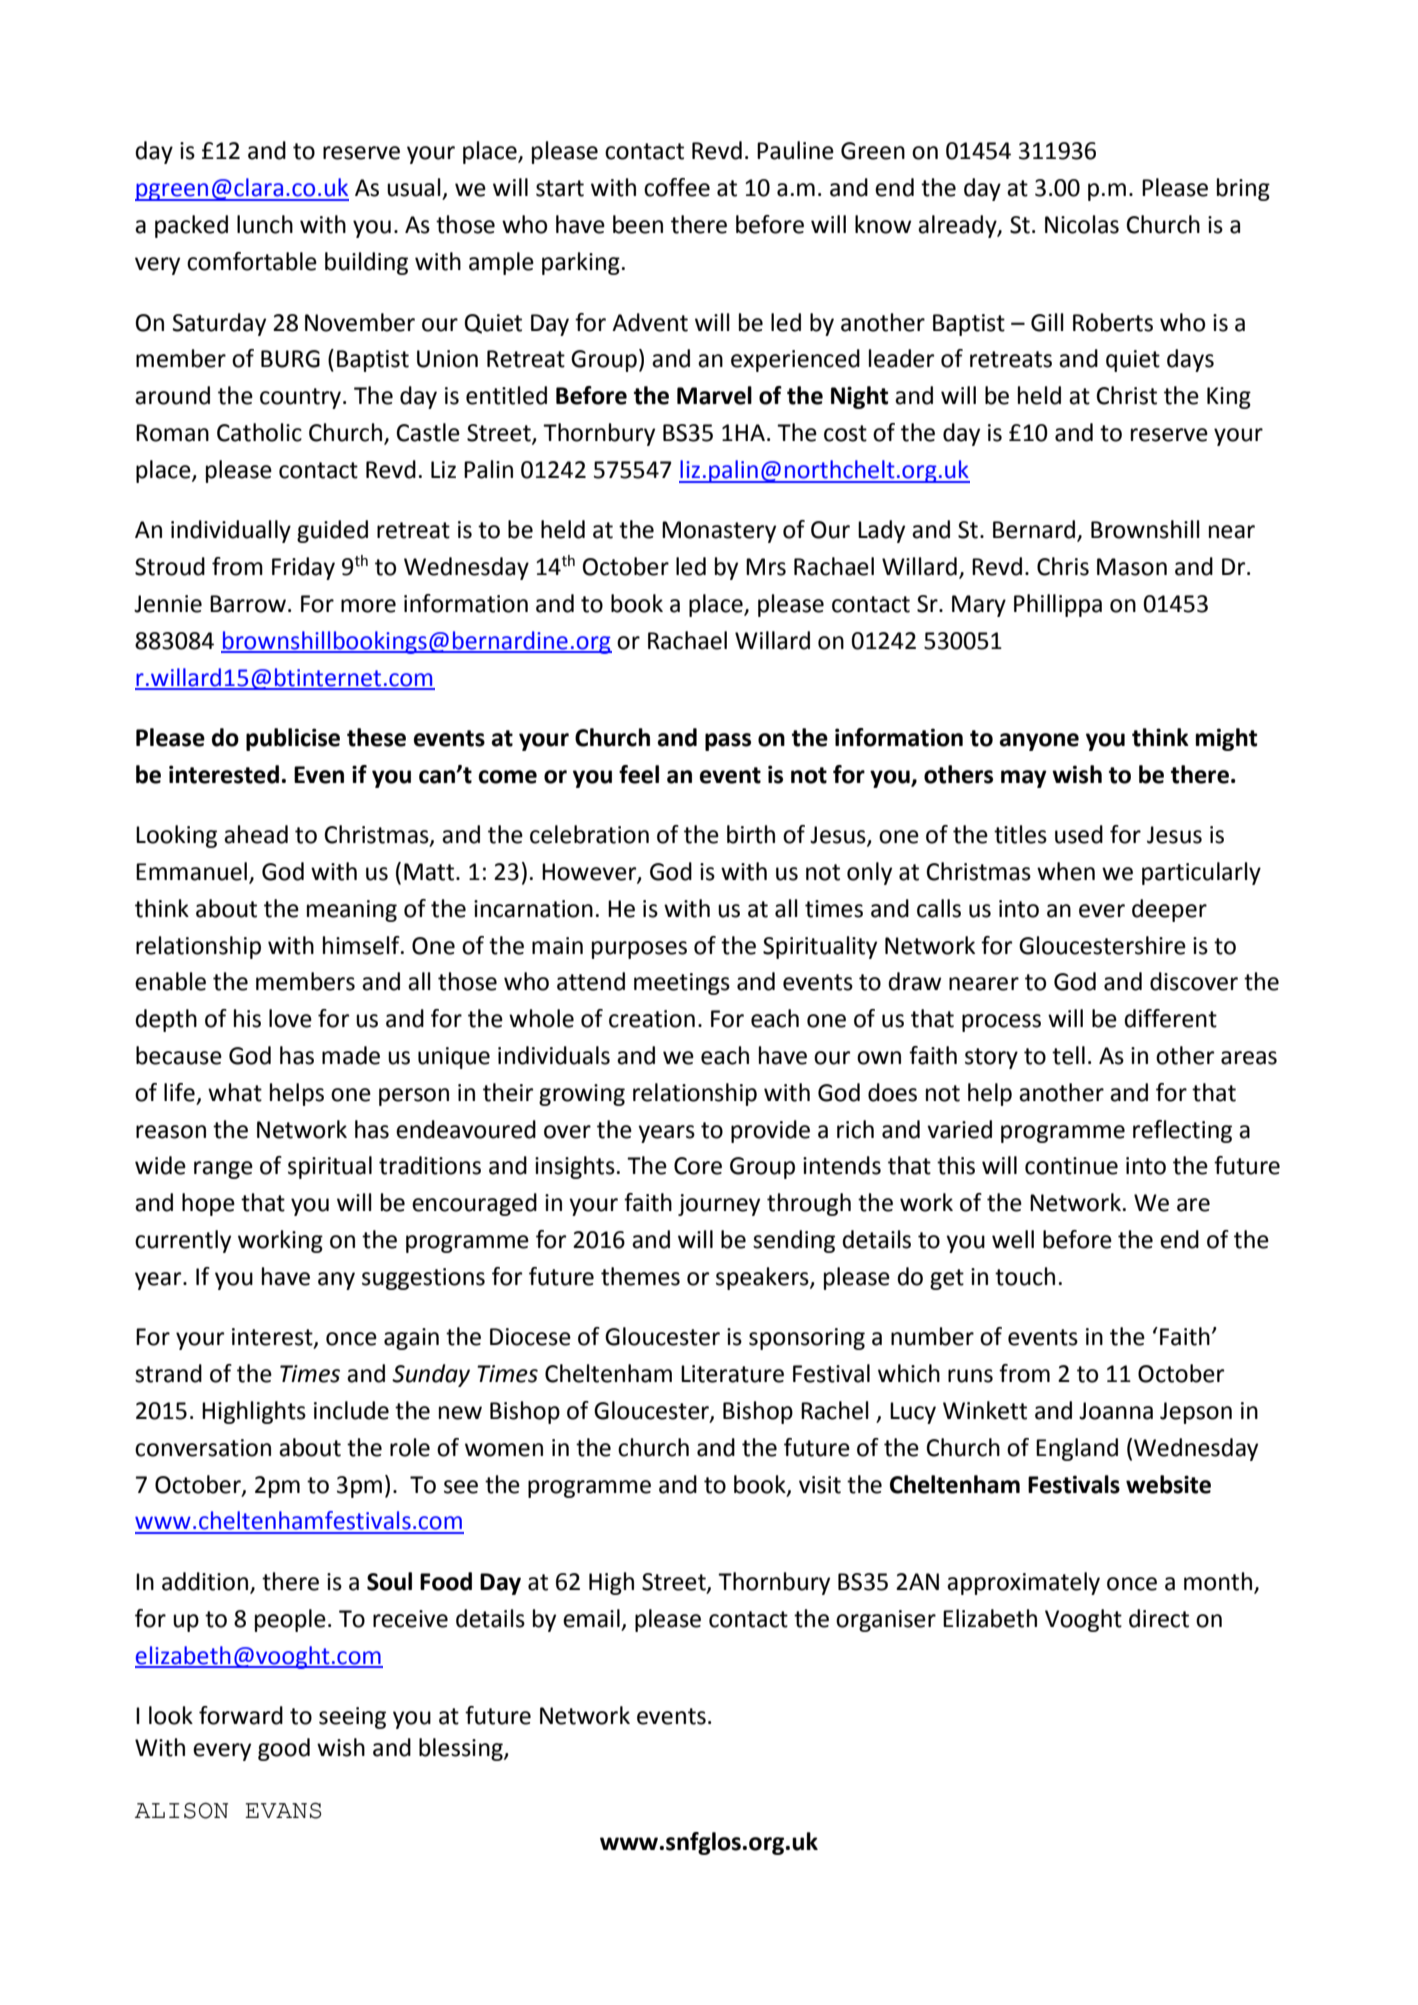 The width and height of the page is (1418, 2005). I want to click on coffee, so click(677, 187).
